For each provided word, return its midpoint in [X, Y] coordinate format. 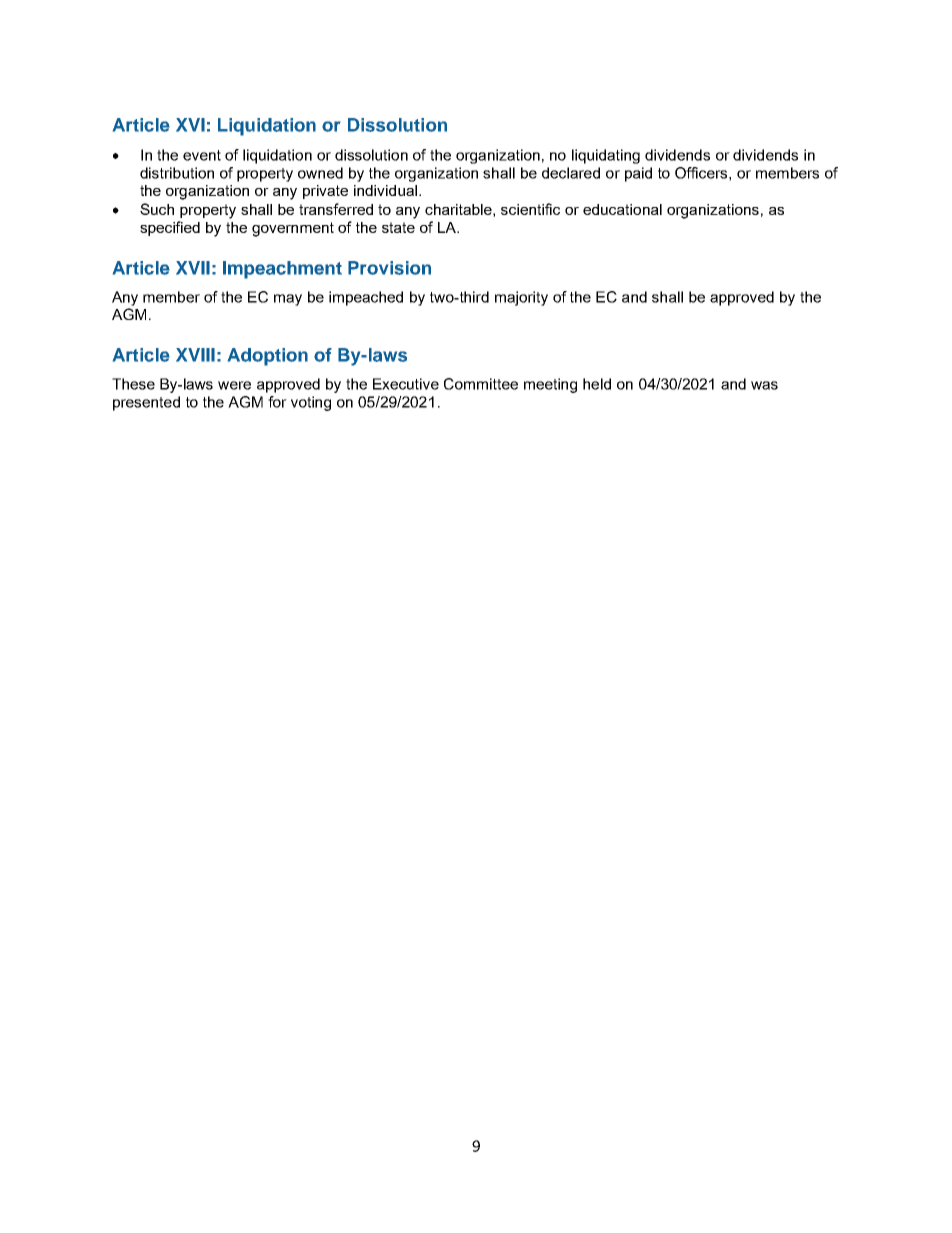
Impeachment [282, 270]
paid [638, 174]
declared [571, 173]
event [202, 155]
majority [521, 298]
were [234, 385]
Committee [481, 384]
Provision [389, 268]
